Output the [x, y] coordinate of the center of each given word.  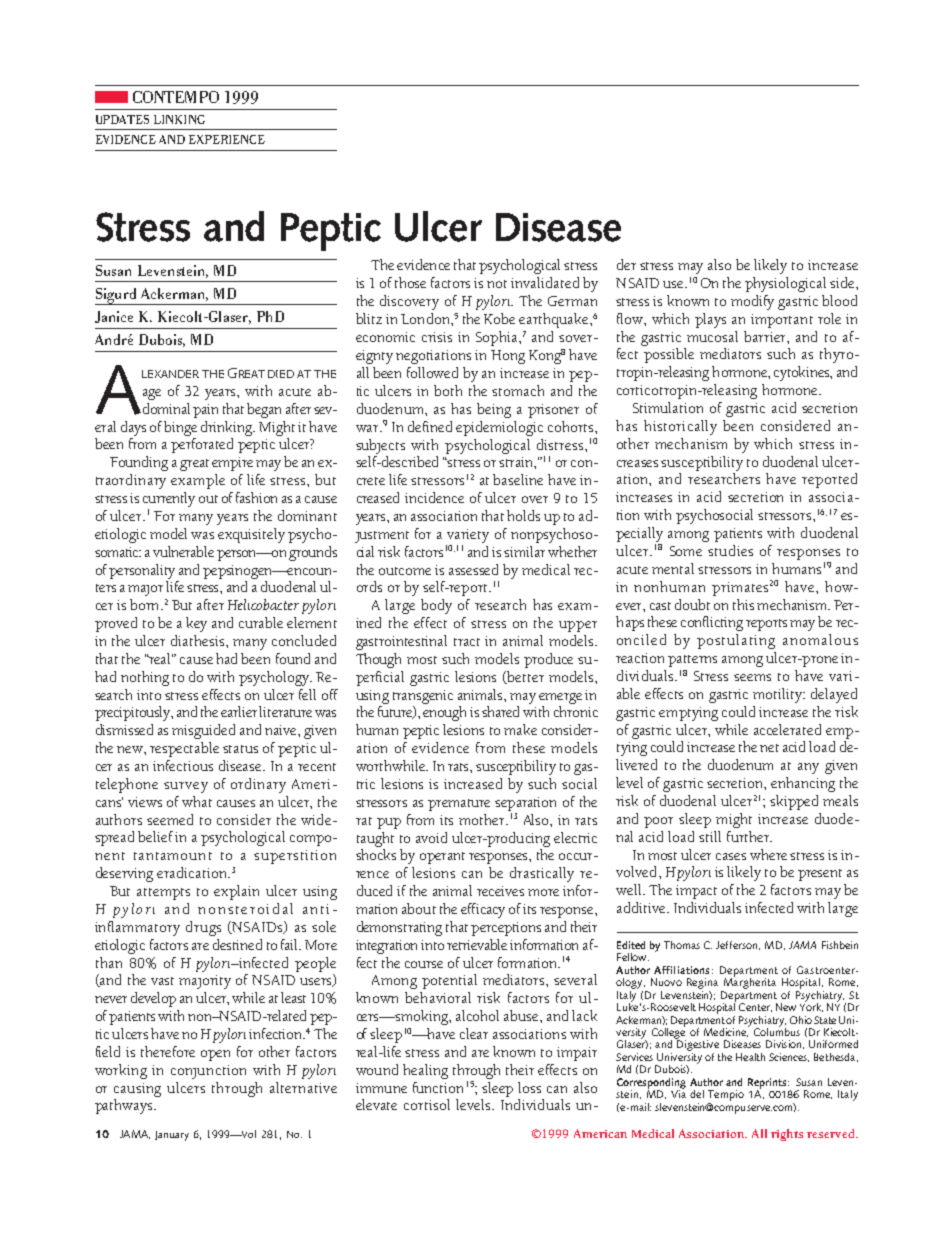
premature [459, 805]
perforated [202, 445]
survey [186, 787]
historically [680, 427]
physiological [785, 284]
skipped [794, 802]
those [410, 282]
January [172, 1136]
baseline [518, 479]
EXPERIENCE [227, 139]
